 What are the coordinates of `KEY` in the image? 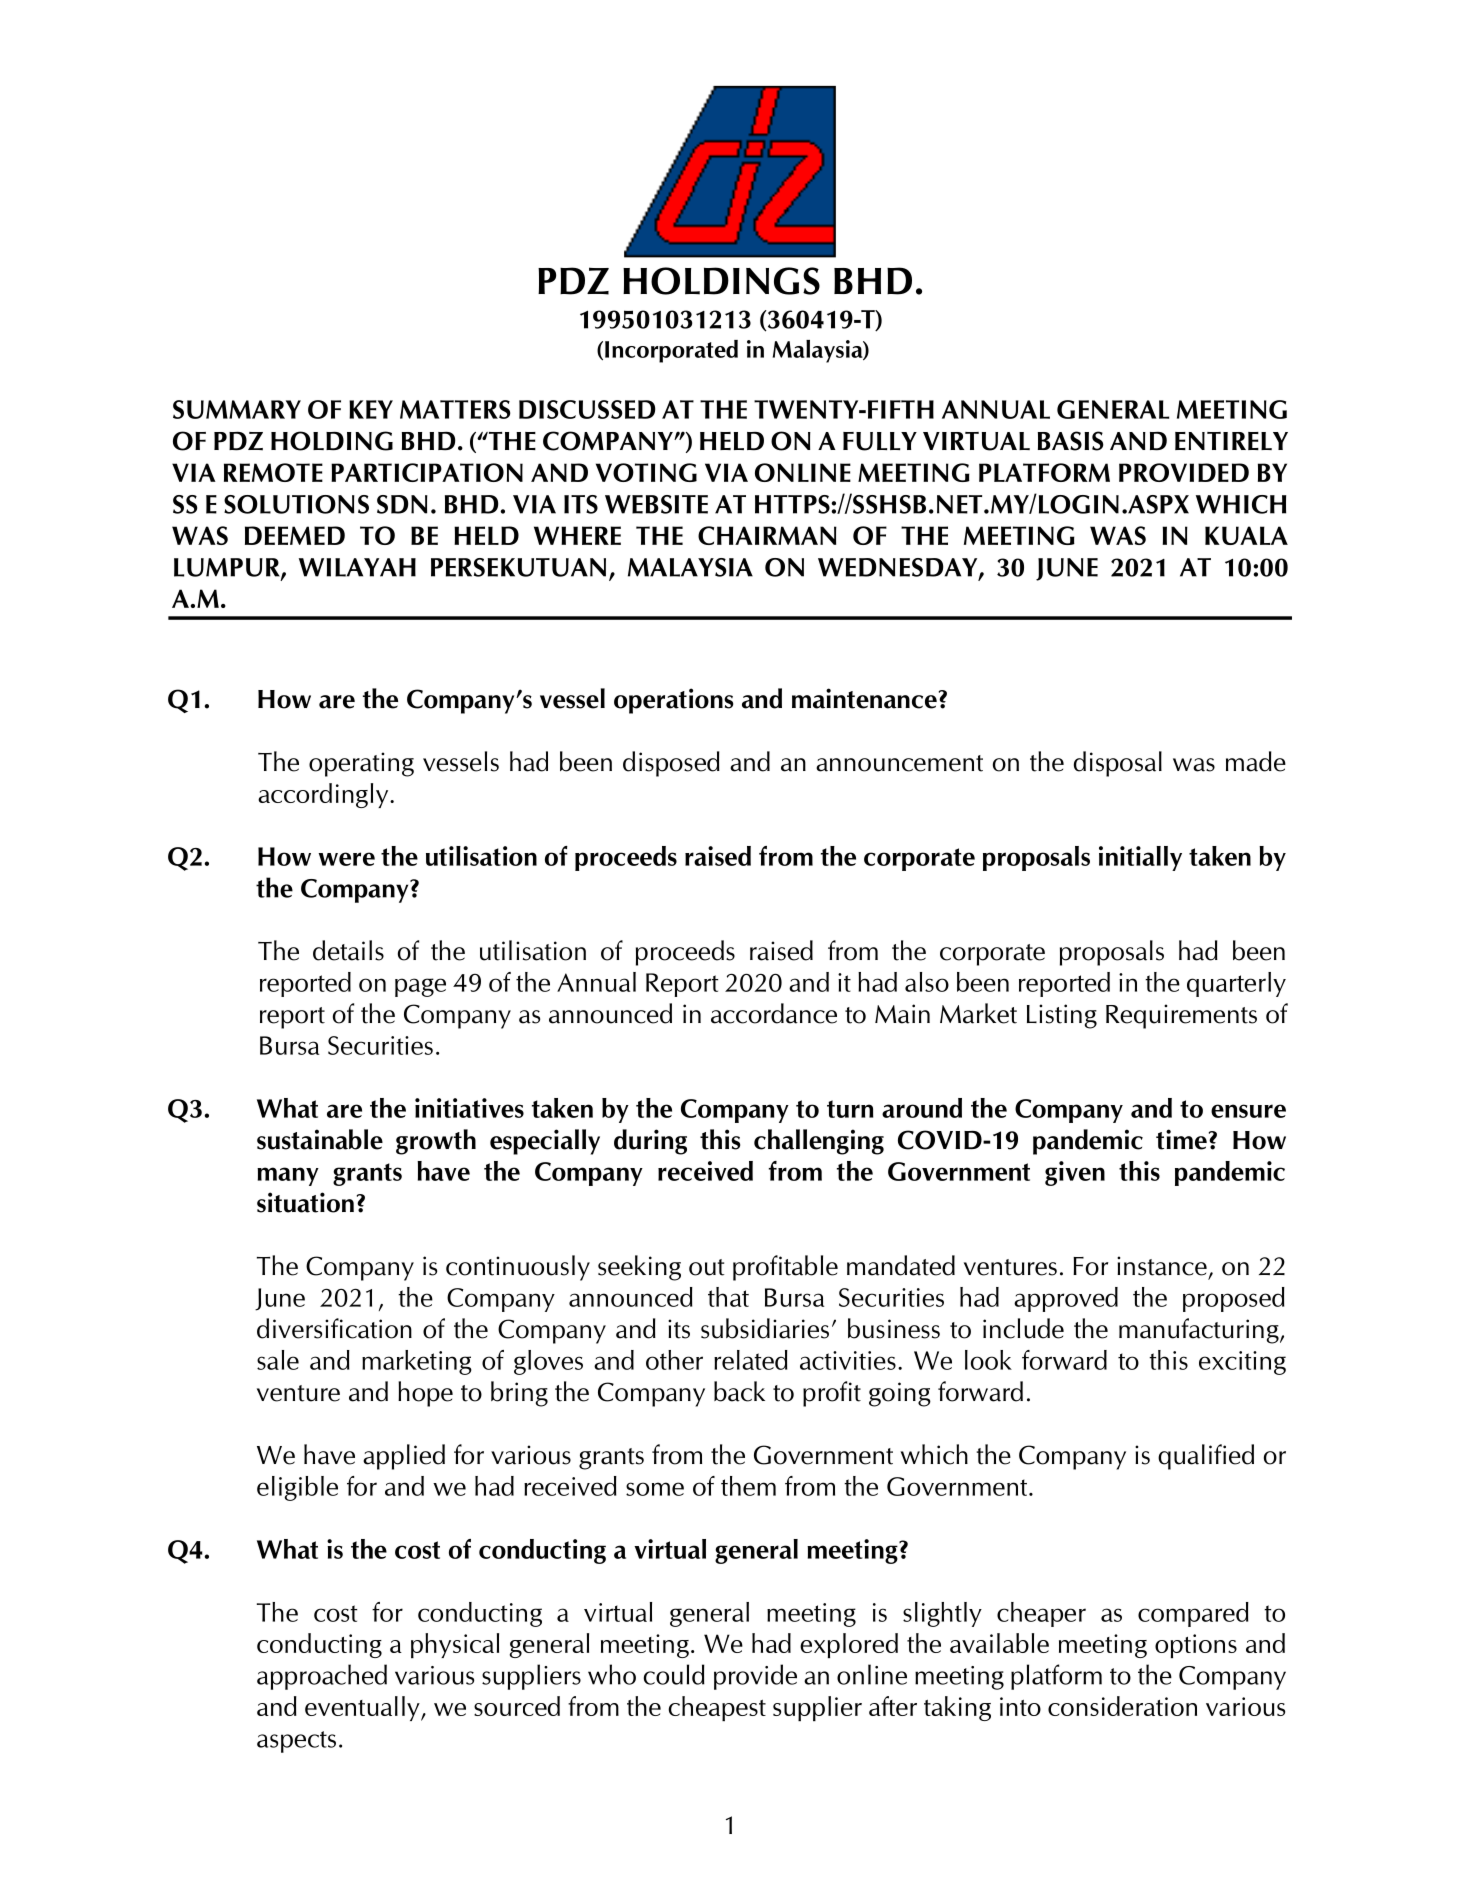 It's located at (371, 409).
